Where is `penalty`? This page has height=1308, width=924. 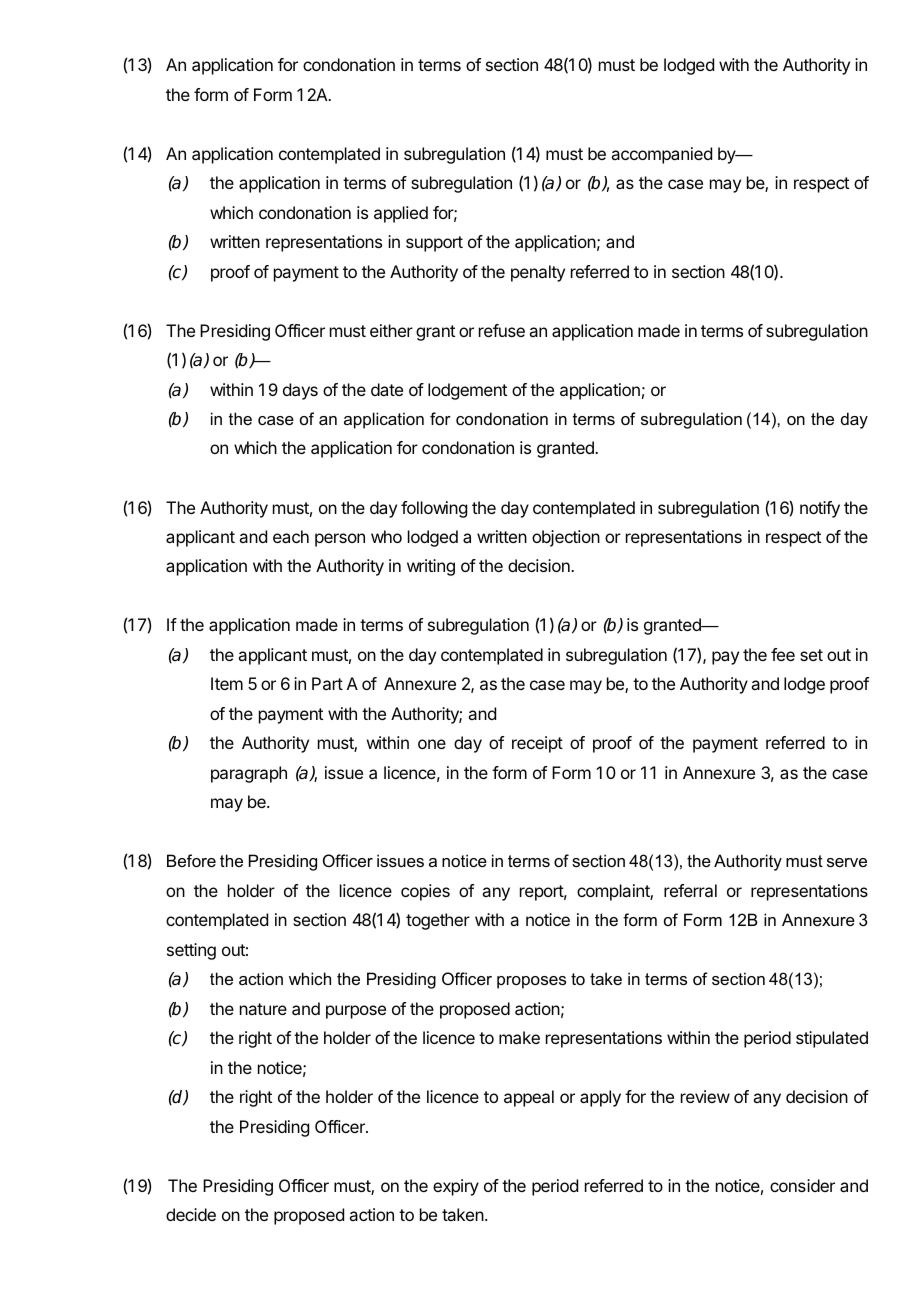
penalty is located at coordinates (538, 273).
